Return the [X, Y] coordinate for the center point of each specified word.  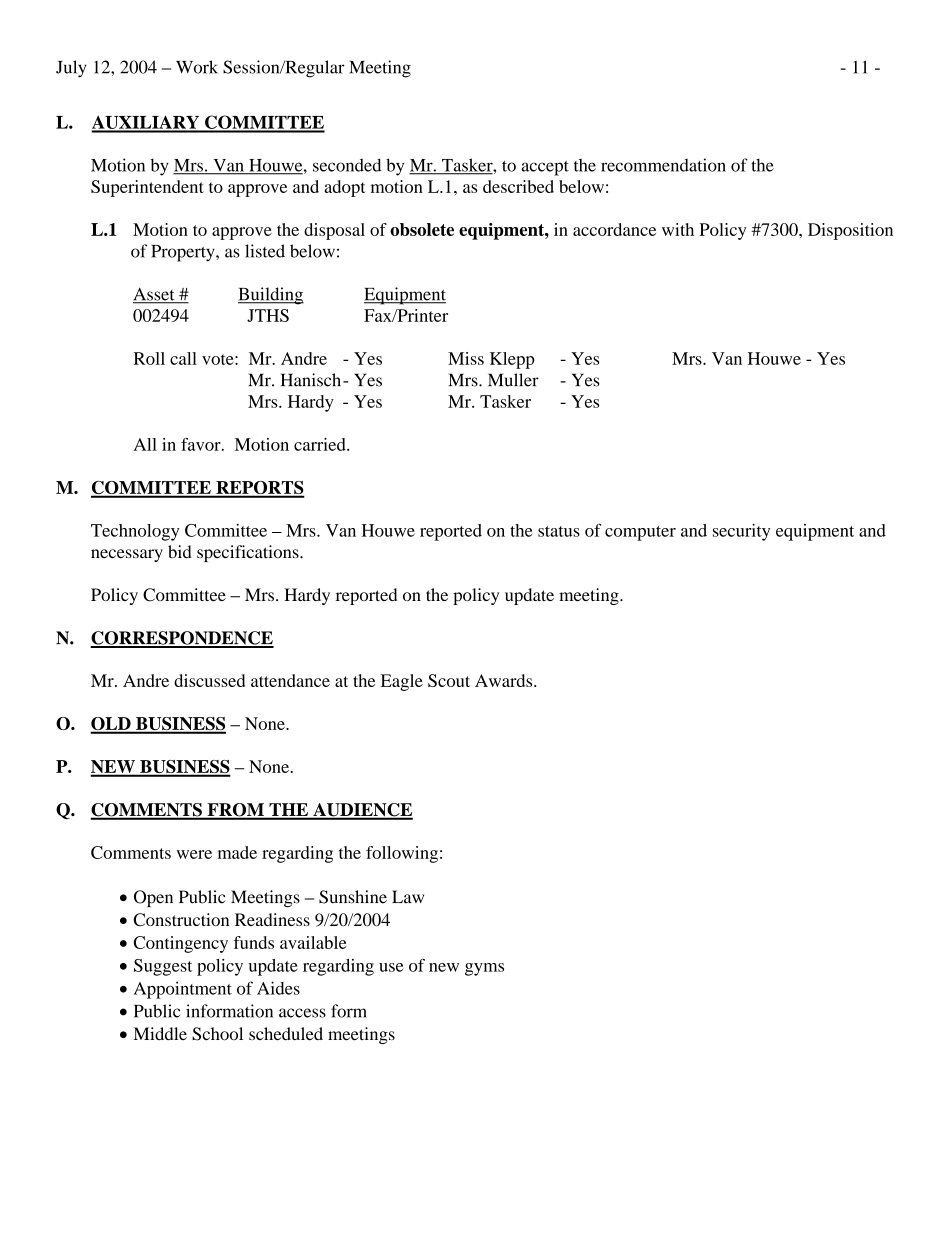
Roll [149, 358]
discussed [209, 680]
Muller [513, 380]
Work [197, 67]
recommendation [663, 165]
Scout [449, 680]
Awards [505, 680]
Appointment [183, 990]
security [741, 532]
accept [545, 168]
